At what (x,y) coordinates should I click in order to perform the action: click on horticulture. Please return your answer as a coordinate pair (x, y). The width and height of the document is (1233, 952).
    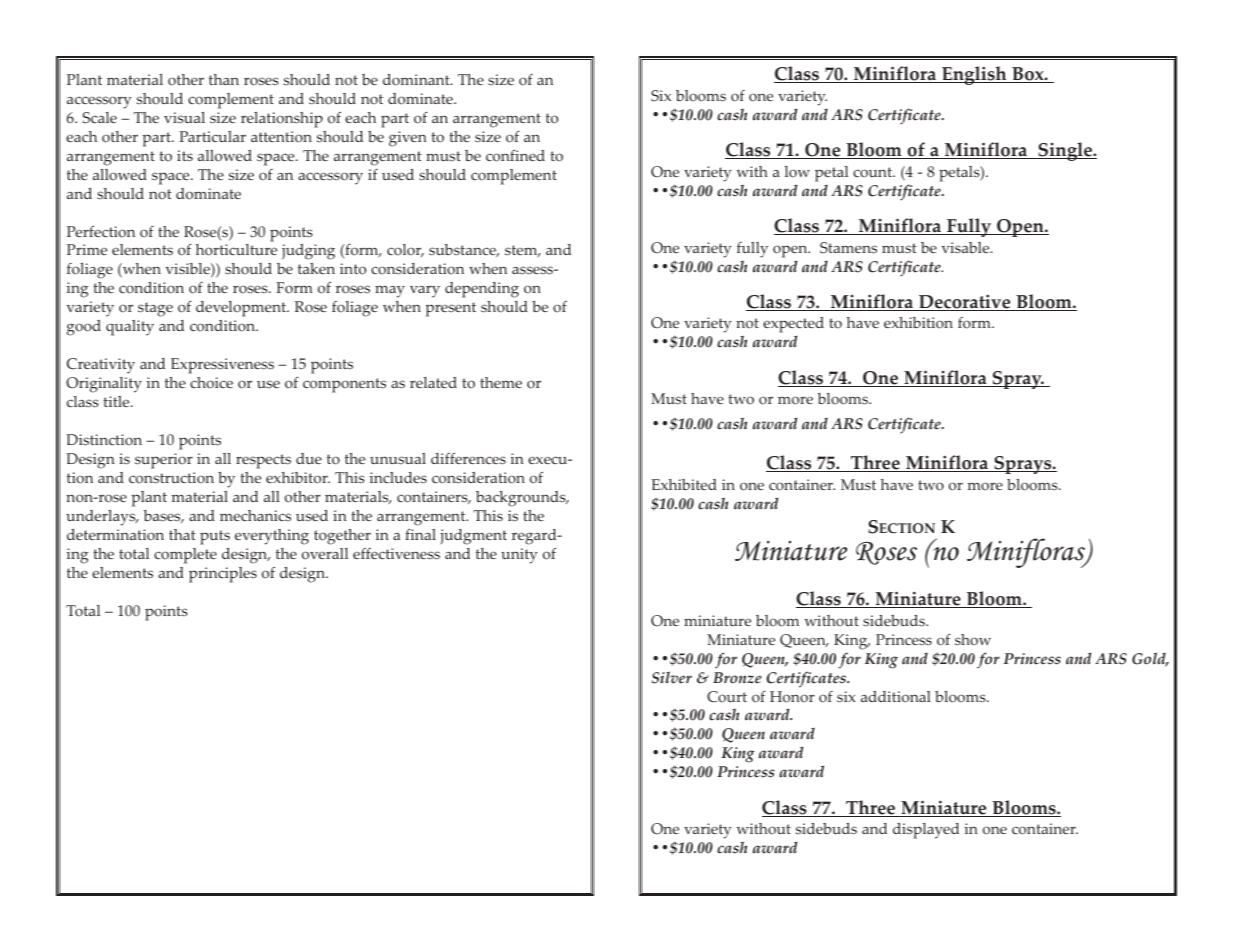
    Looking at the image, I should click on (236, 250).
